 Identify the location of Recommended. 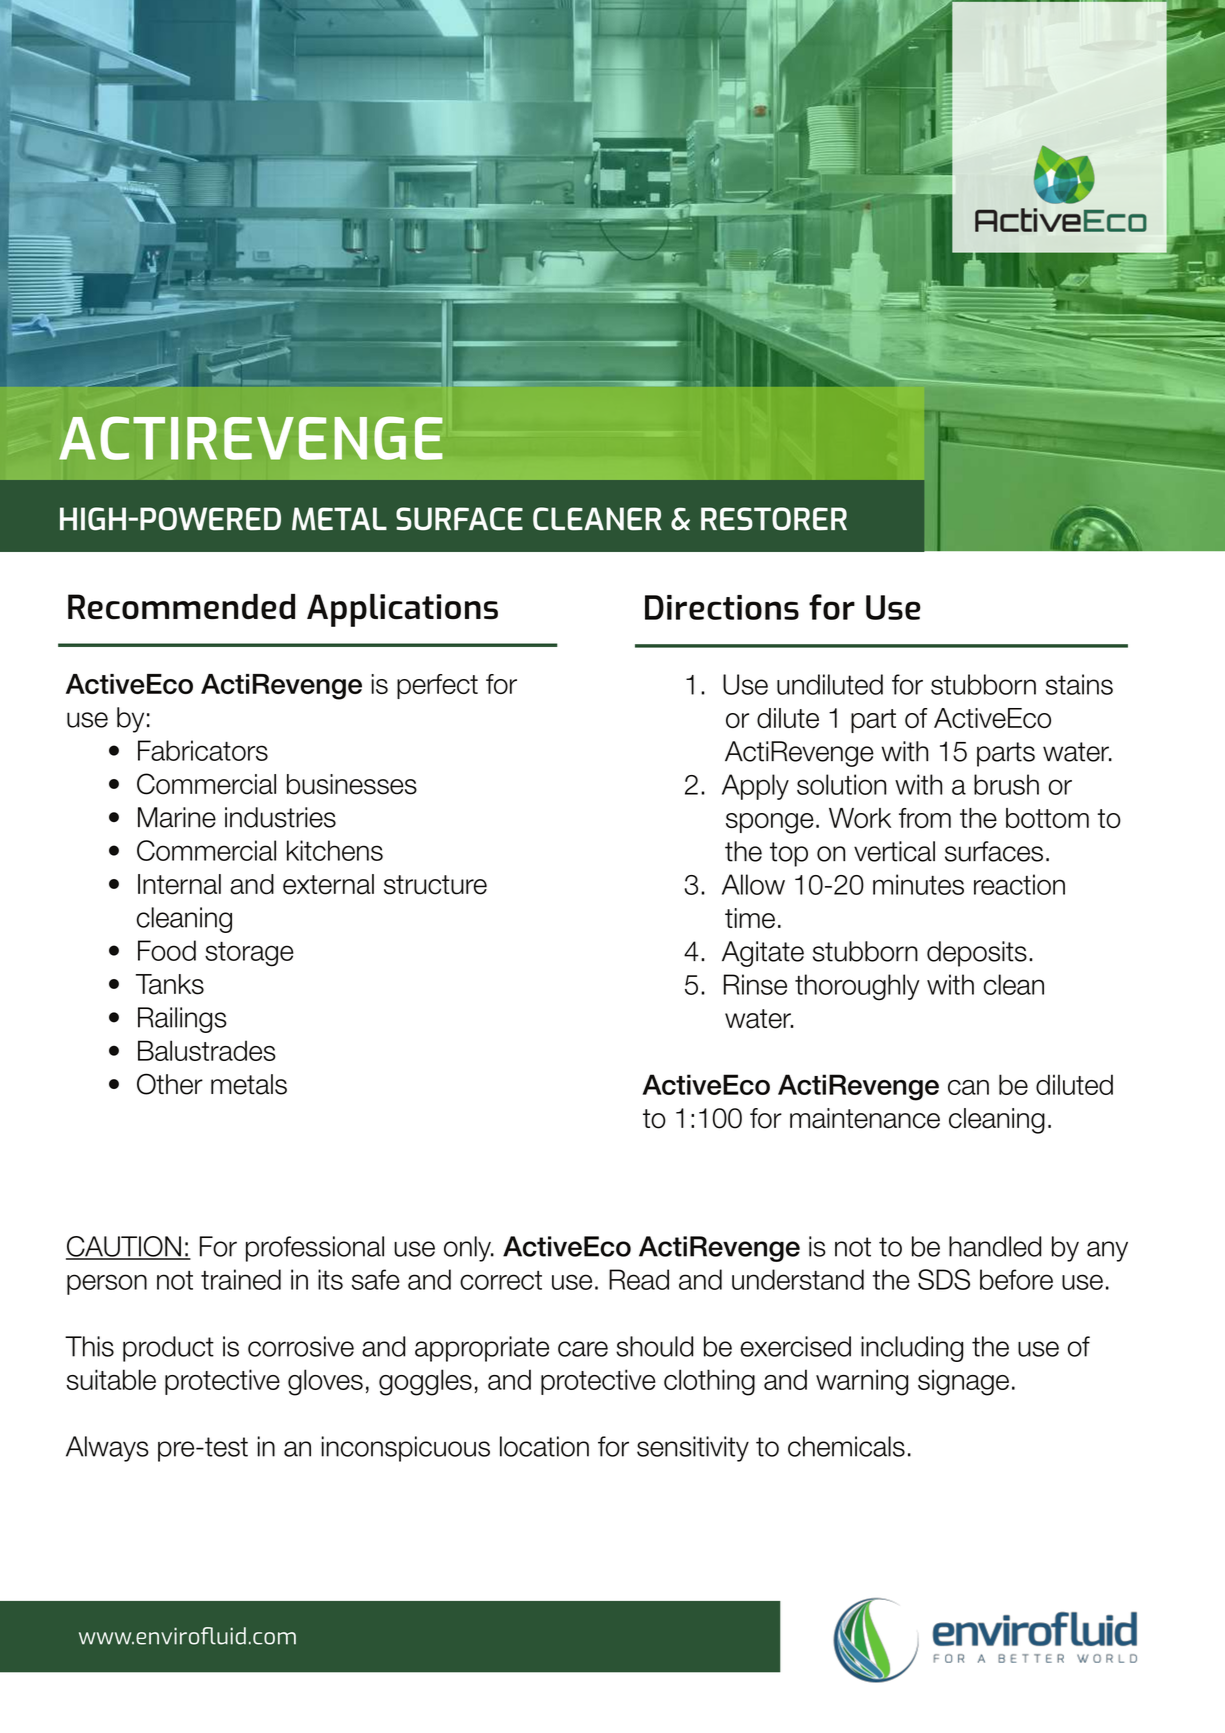
(181, 607).
